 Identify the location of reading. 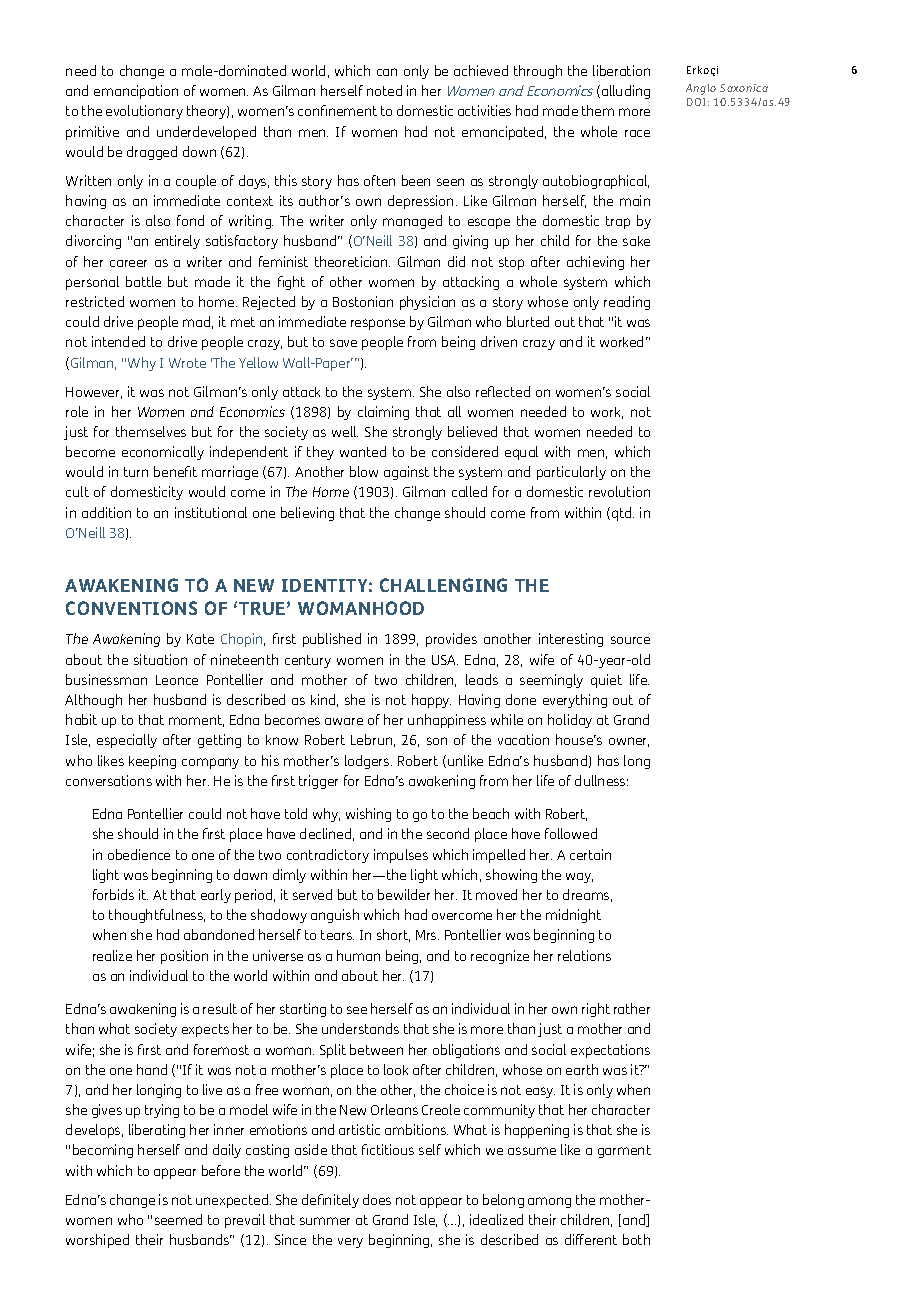
(627, 303).
